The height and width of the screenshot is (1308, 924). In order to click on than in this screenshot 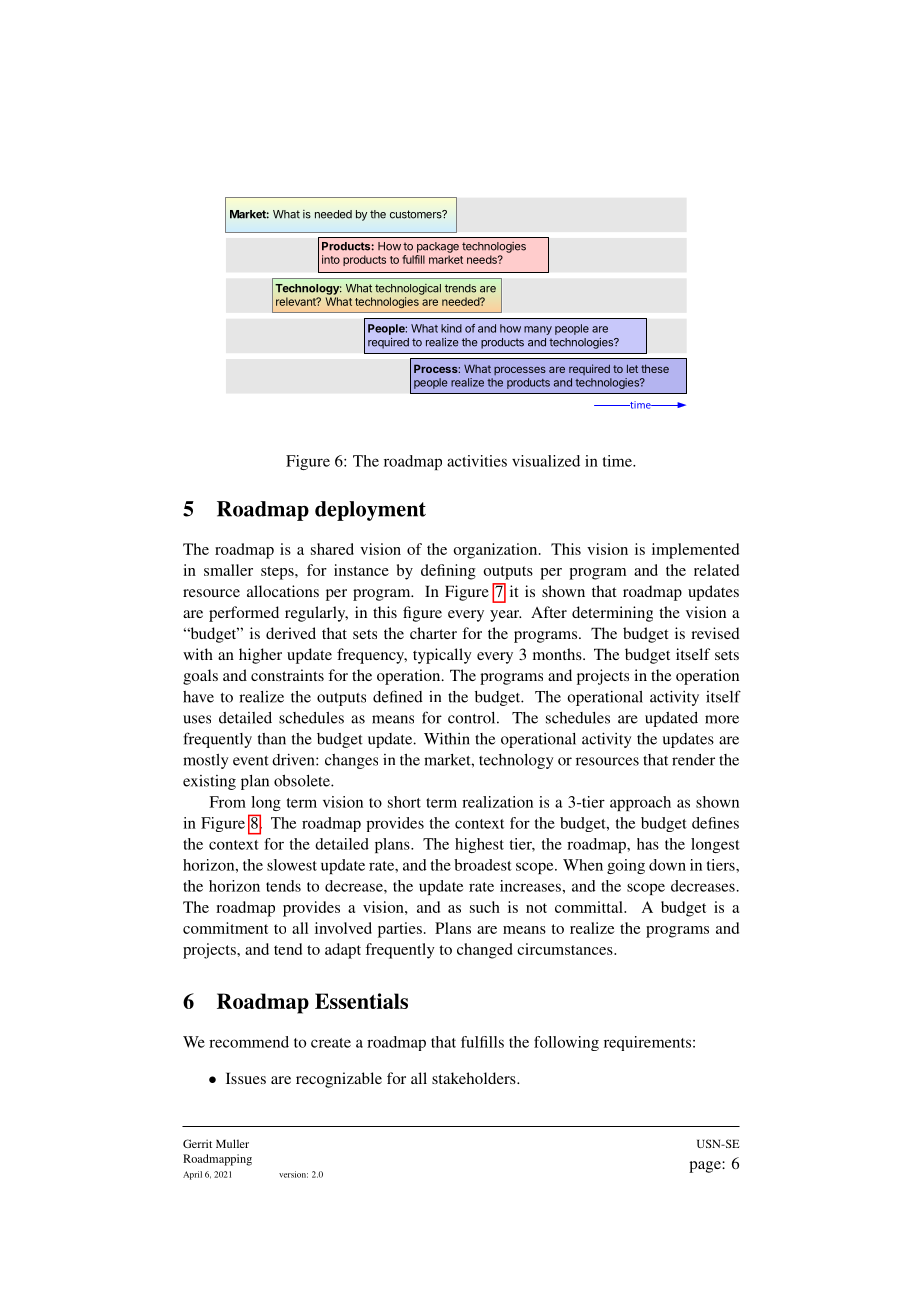, I will do `click(272, 739)`.
